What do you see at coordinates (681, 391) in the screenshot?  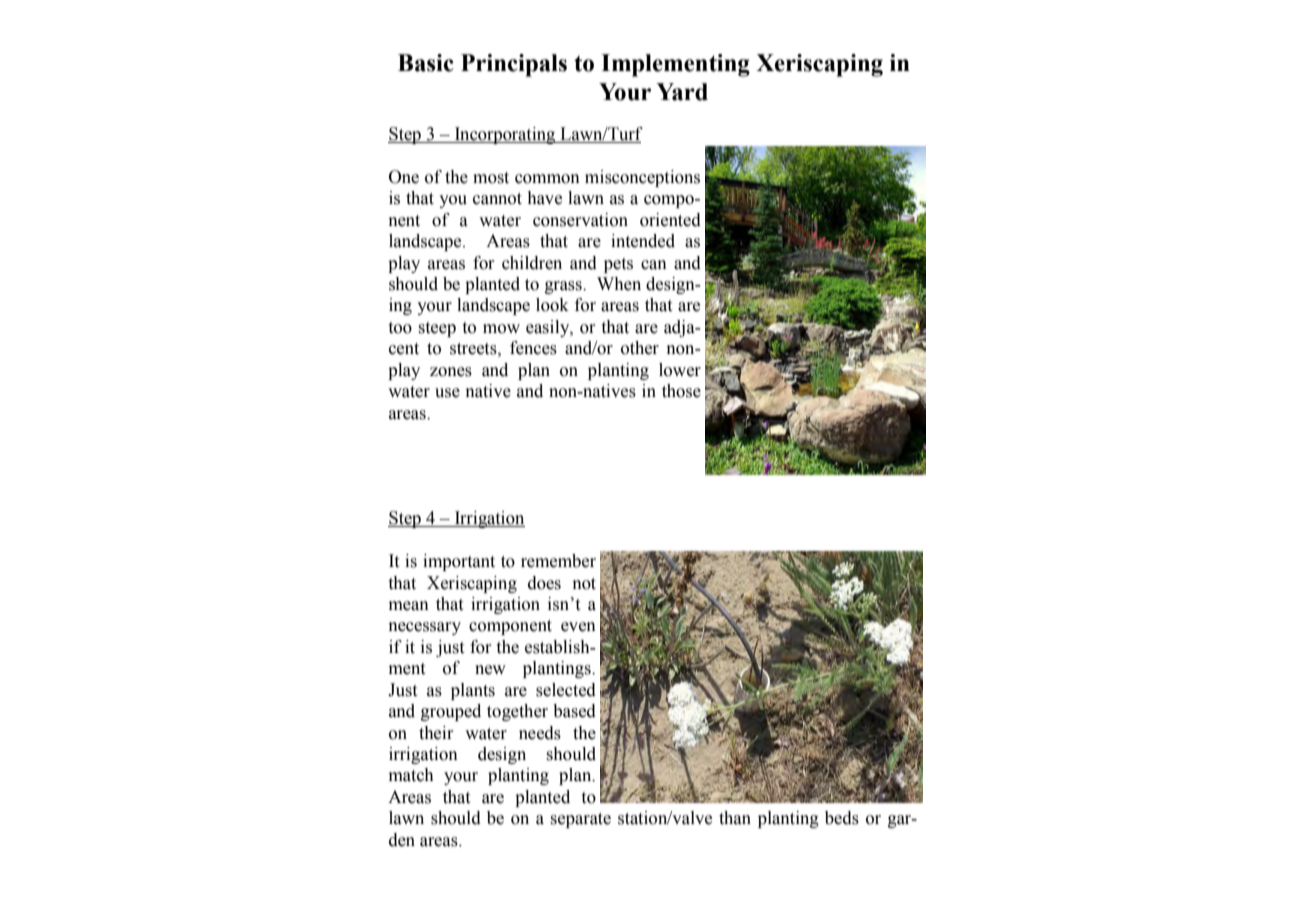 I see `those` at bounding box center [681, 391].
